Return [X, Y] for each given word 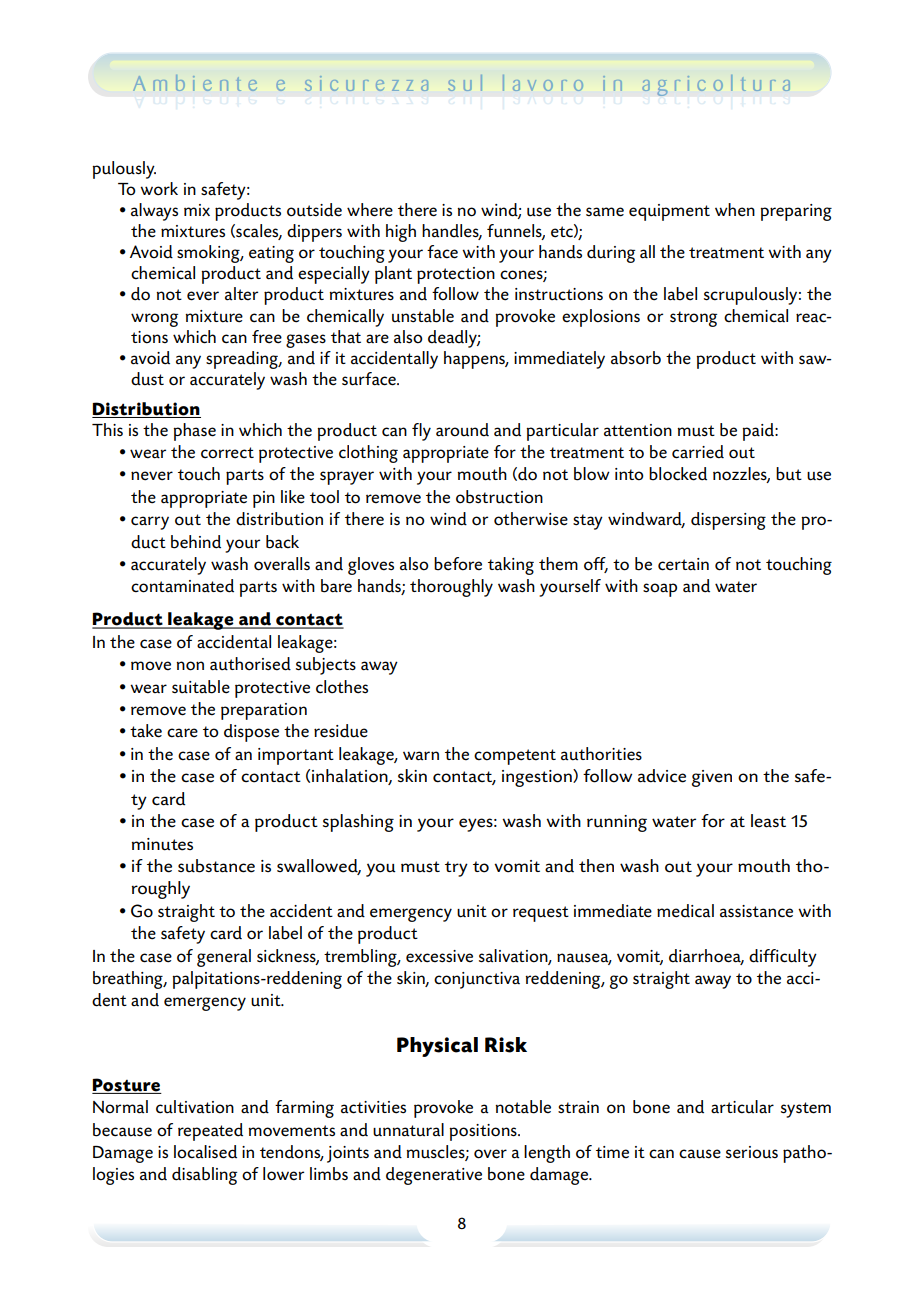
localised [205, 1152]
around [462, 430]
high [401, 233]
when [735, 210]
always [154, 212]
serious [752, 1152]
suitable [201, 687]
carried [698, 452]
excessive [439, 956]
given [712, 778]
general [224, 958]
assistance [756, 911]
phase [194, 432]
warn [421, 756]
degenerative [434, 1176]
